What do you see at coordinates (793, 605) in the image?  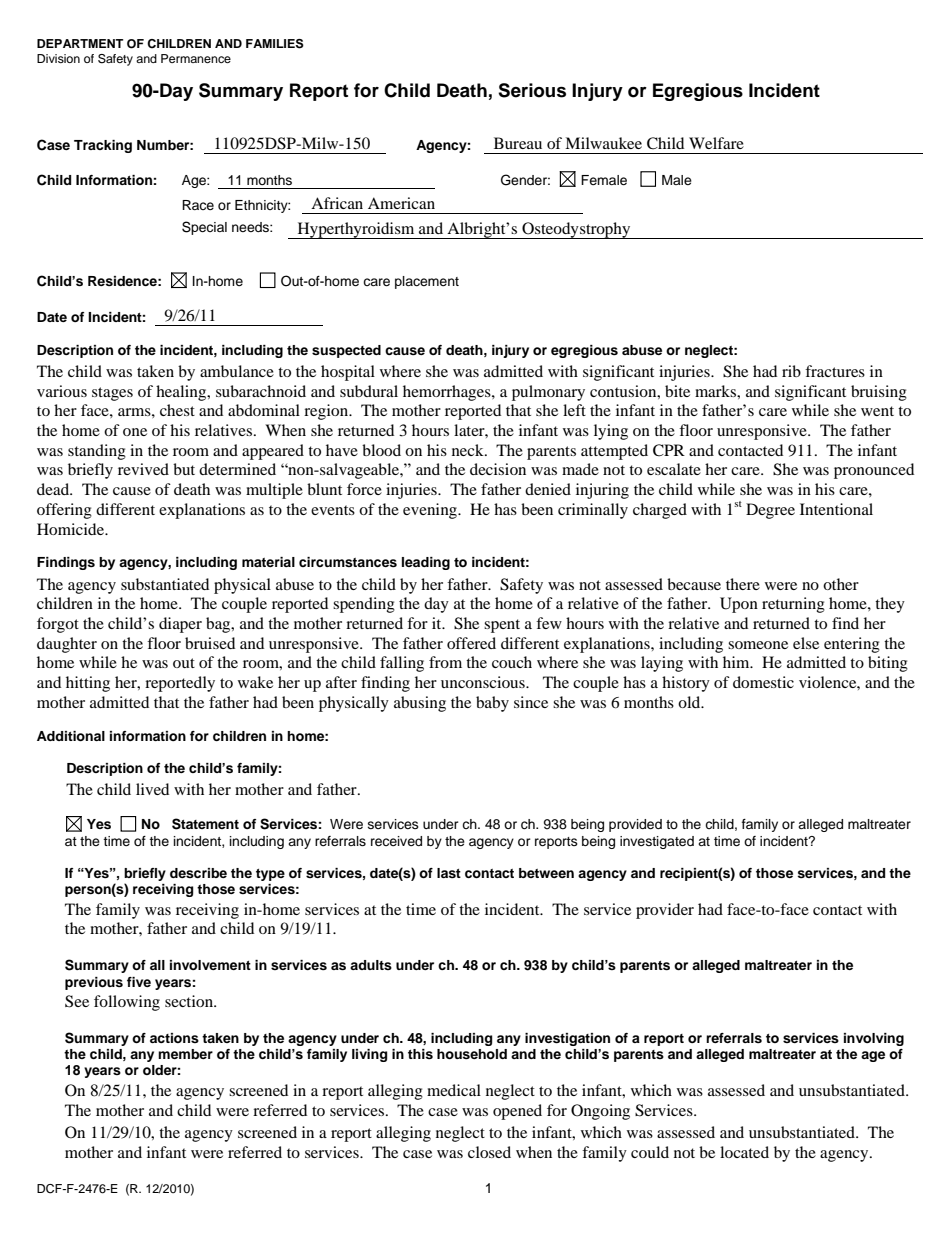 I see `returning` at bounding box center [793, 605].
